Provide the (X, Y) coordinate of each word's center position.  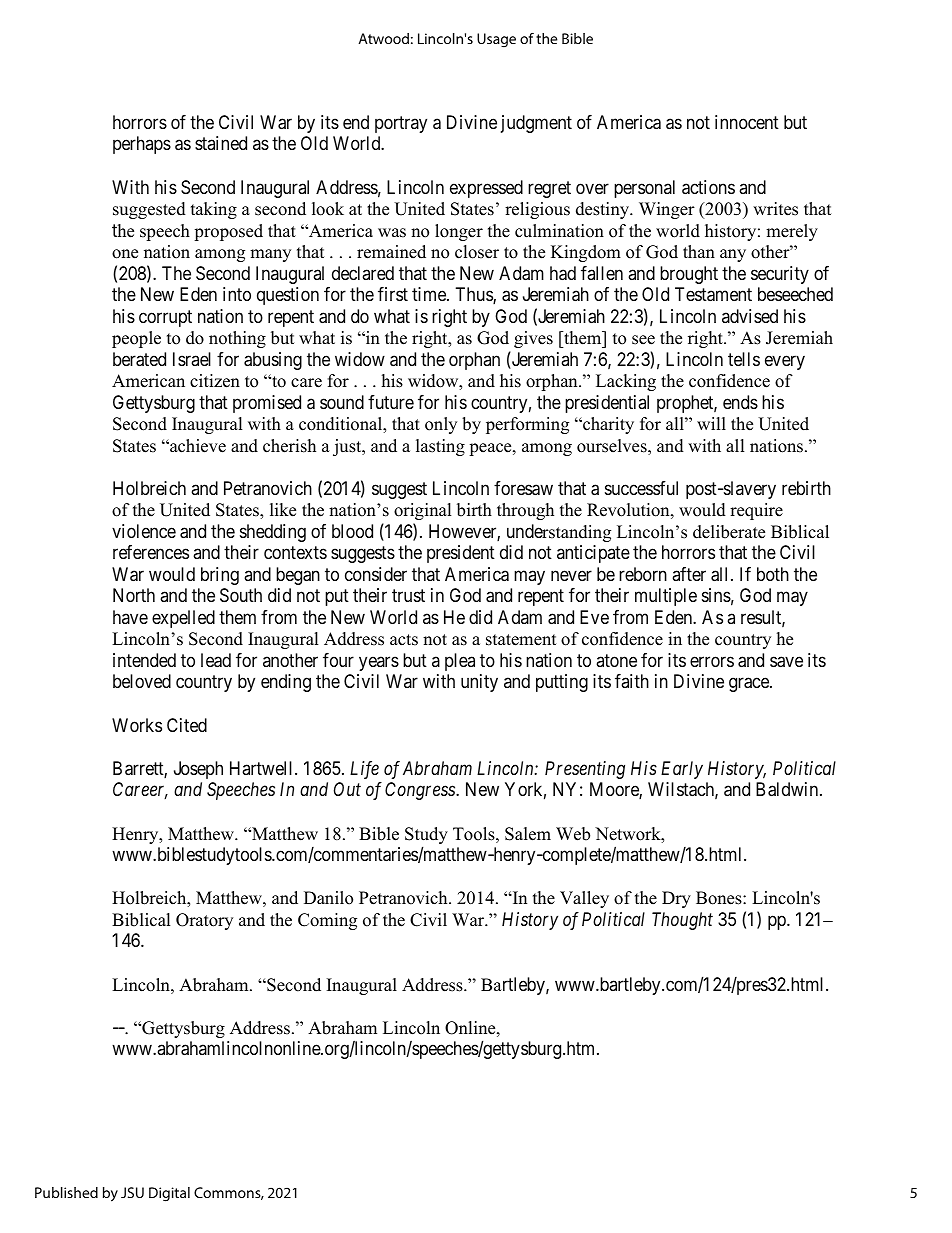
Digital (169, 1194)
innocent (747, 122)
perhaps (142, 145)
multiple (666, 597)
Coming (327, 921)
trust (408, 595)
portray (401, 124)
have (130, 617)
